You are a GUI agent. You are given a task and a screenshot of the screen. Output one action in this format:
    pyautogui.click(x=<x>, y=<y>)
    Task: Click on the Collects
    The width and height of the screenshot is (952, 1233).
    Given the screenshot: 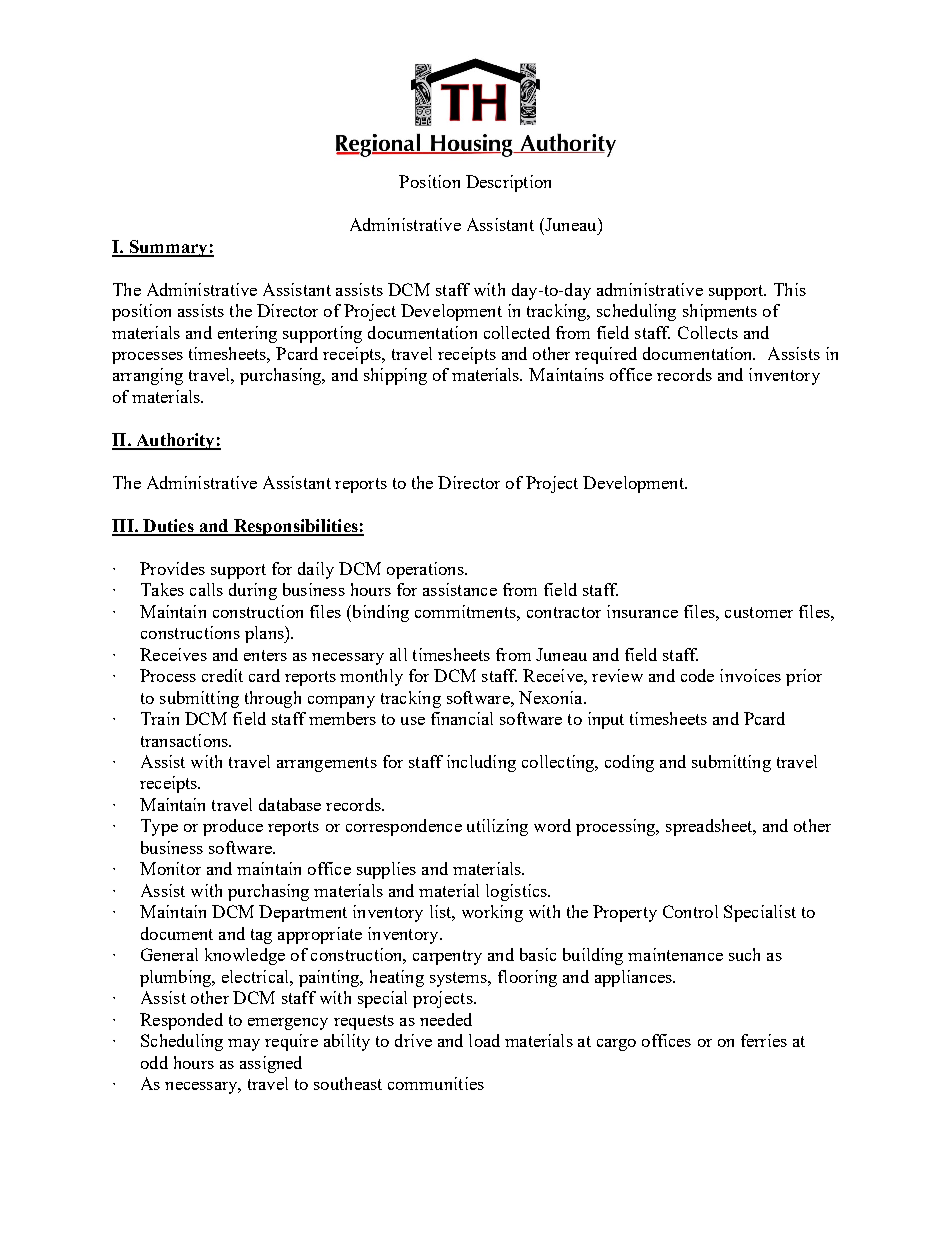 What is the action you would take?
    pyautogui.click(x=708, y=332)
